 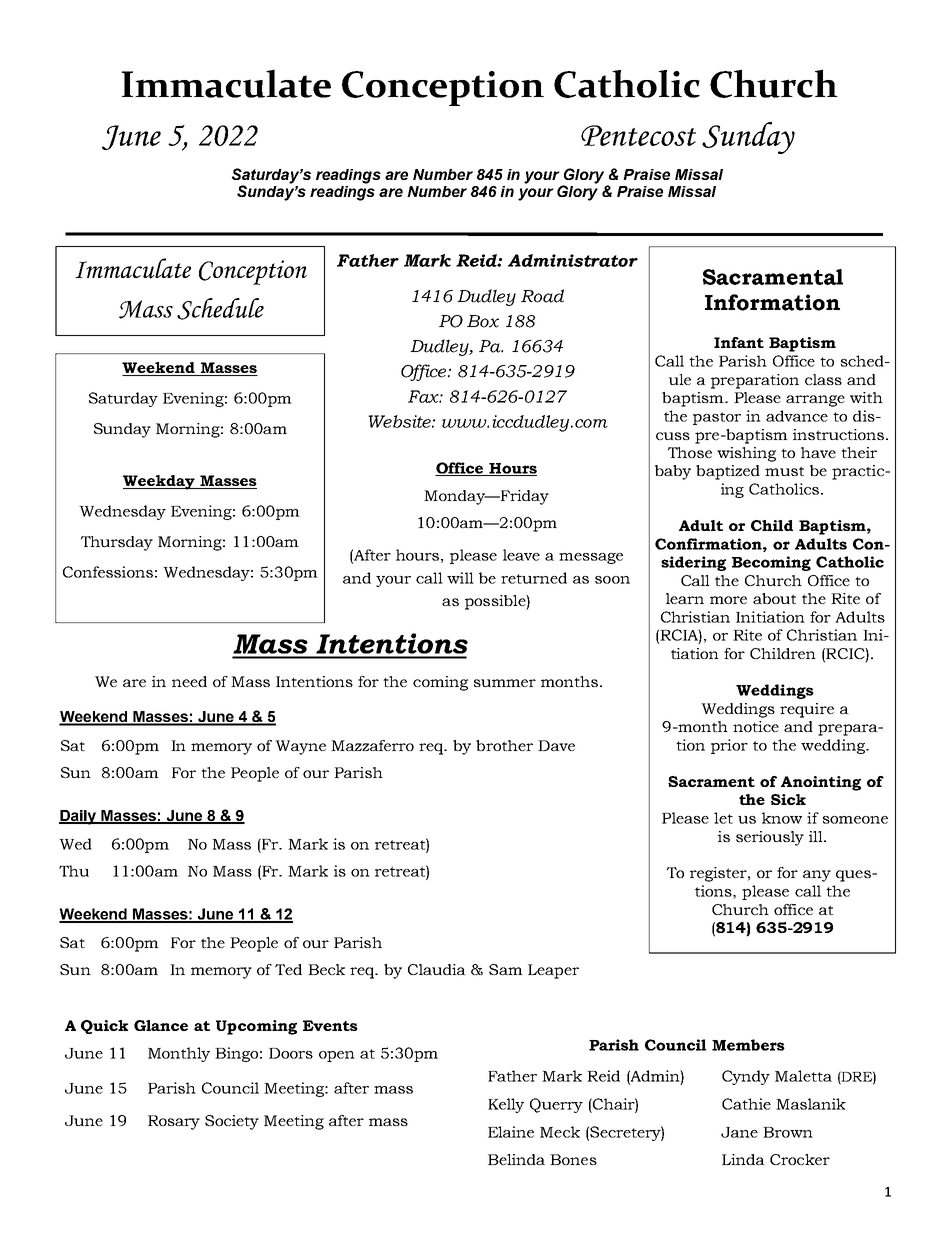 I want to click on about, so click(x=774, y=598).
